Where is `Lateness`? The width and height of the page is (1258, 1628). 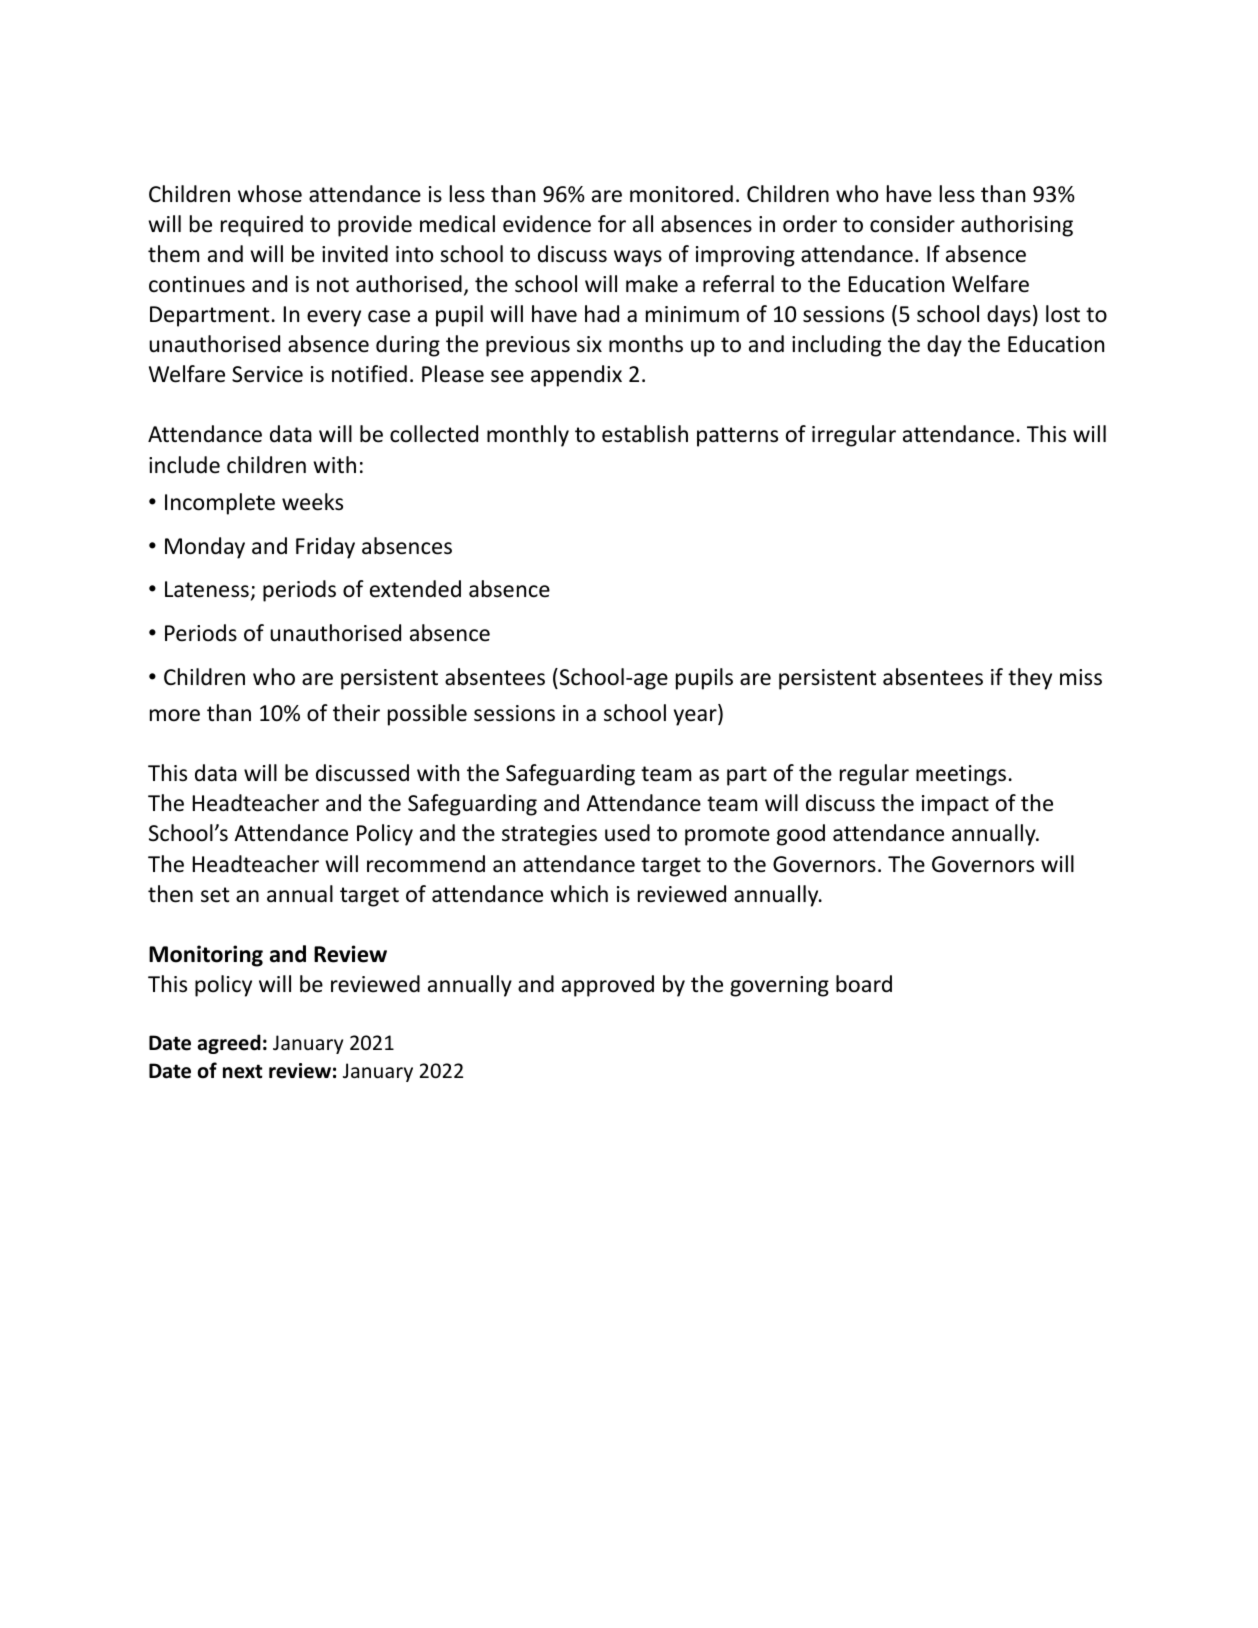 Lateness is located at coordinates (207, 589).
